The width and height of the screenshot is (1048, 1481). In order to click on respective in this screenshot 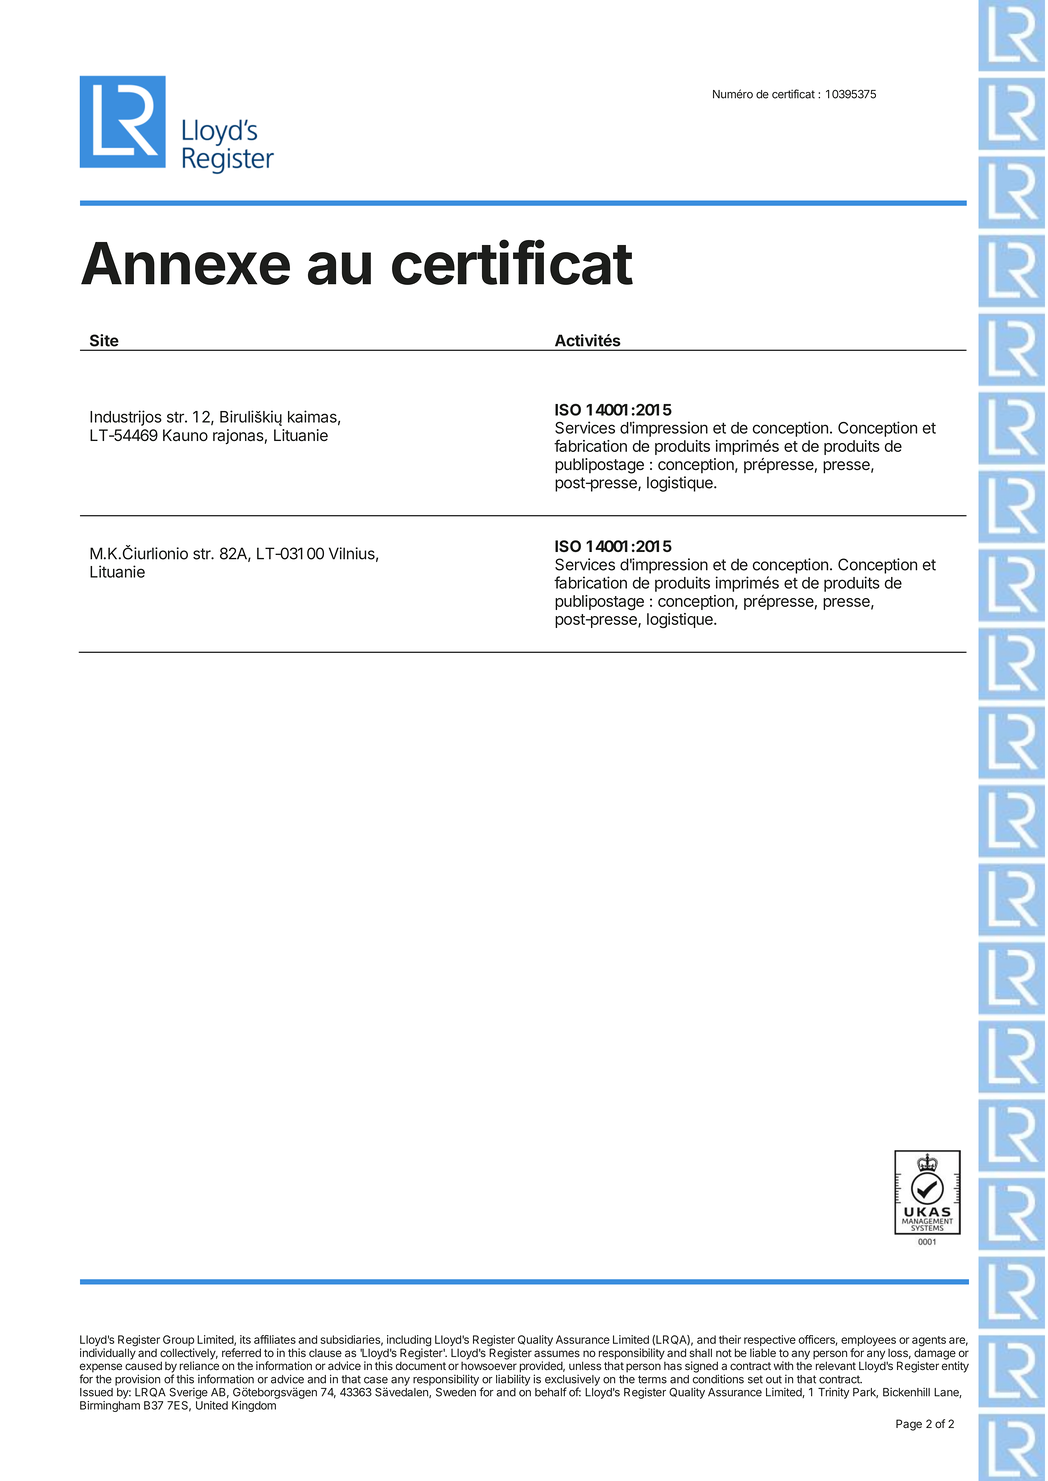, I will do `click(770, 1342)`.
